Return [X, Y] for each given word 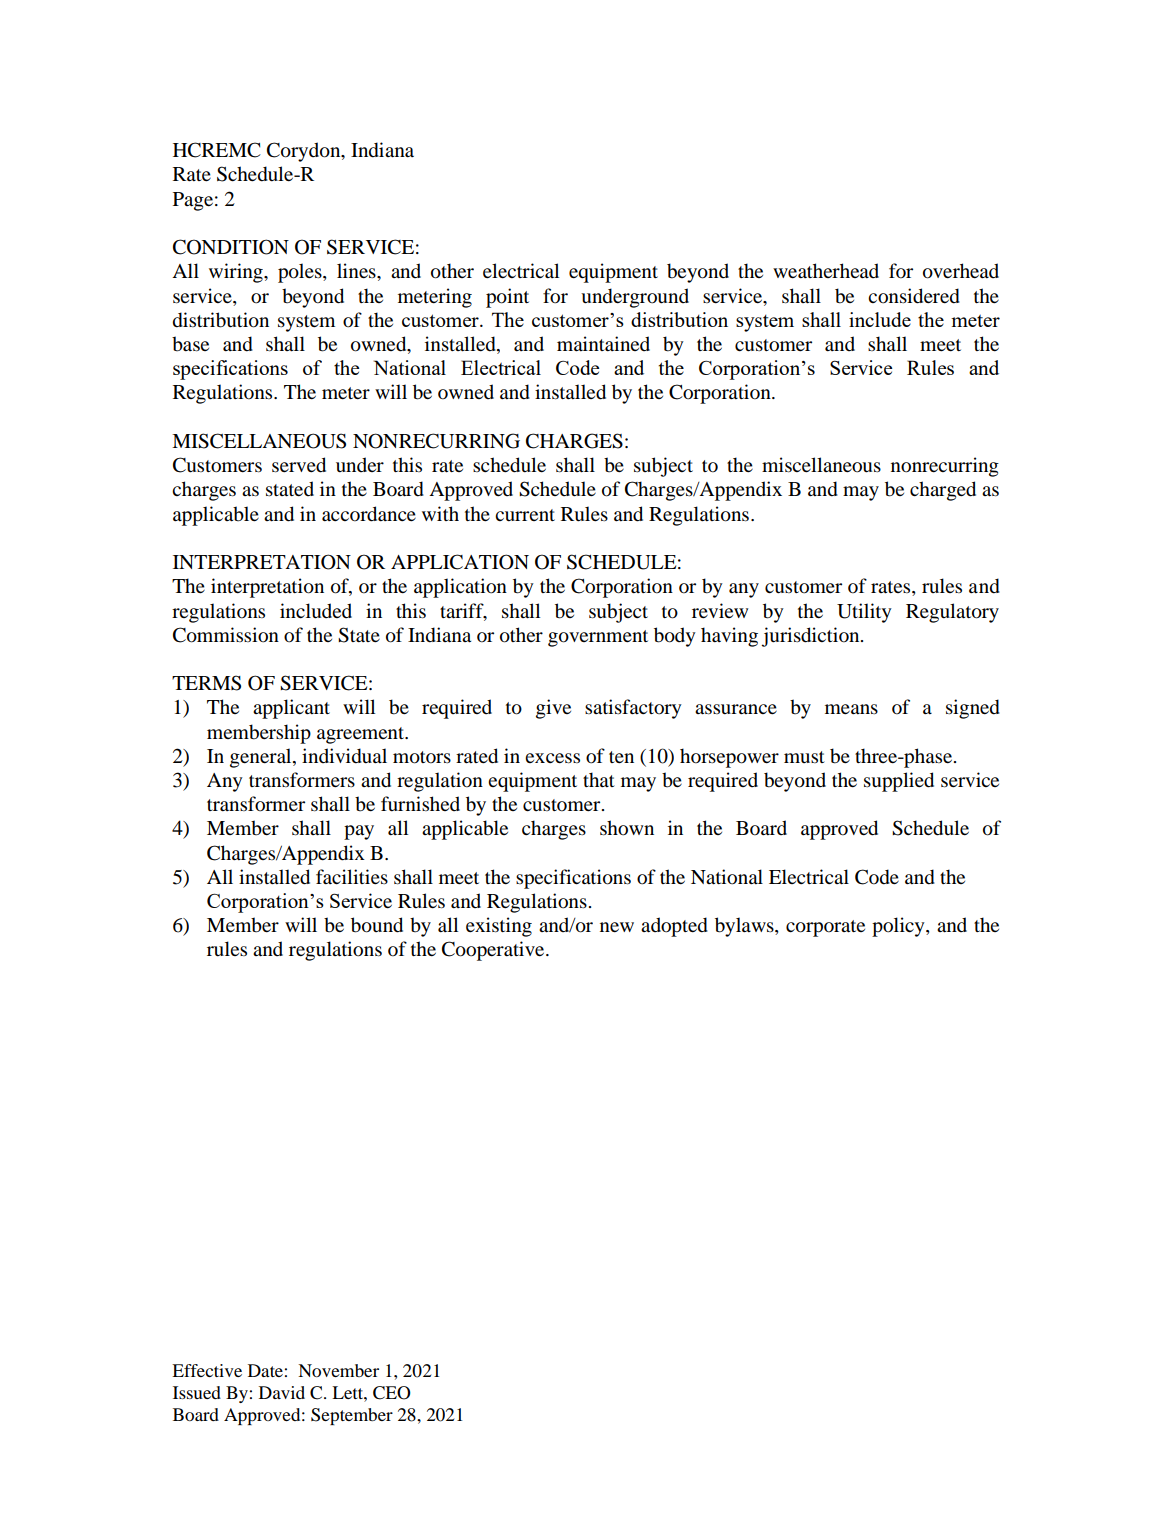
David [282, 1392]
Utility [864, 613]
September [352, 1416]
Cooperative [494, 951]
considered [914, 296]
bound [377, 925]
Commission [226, 635]
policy [899, 927]
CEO [392, 1393]
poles [301, 273]
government [598, 638]
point [507, 298]
